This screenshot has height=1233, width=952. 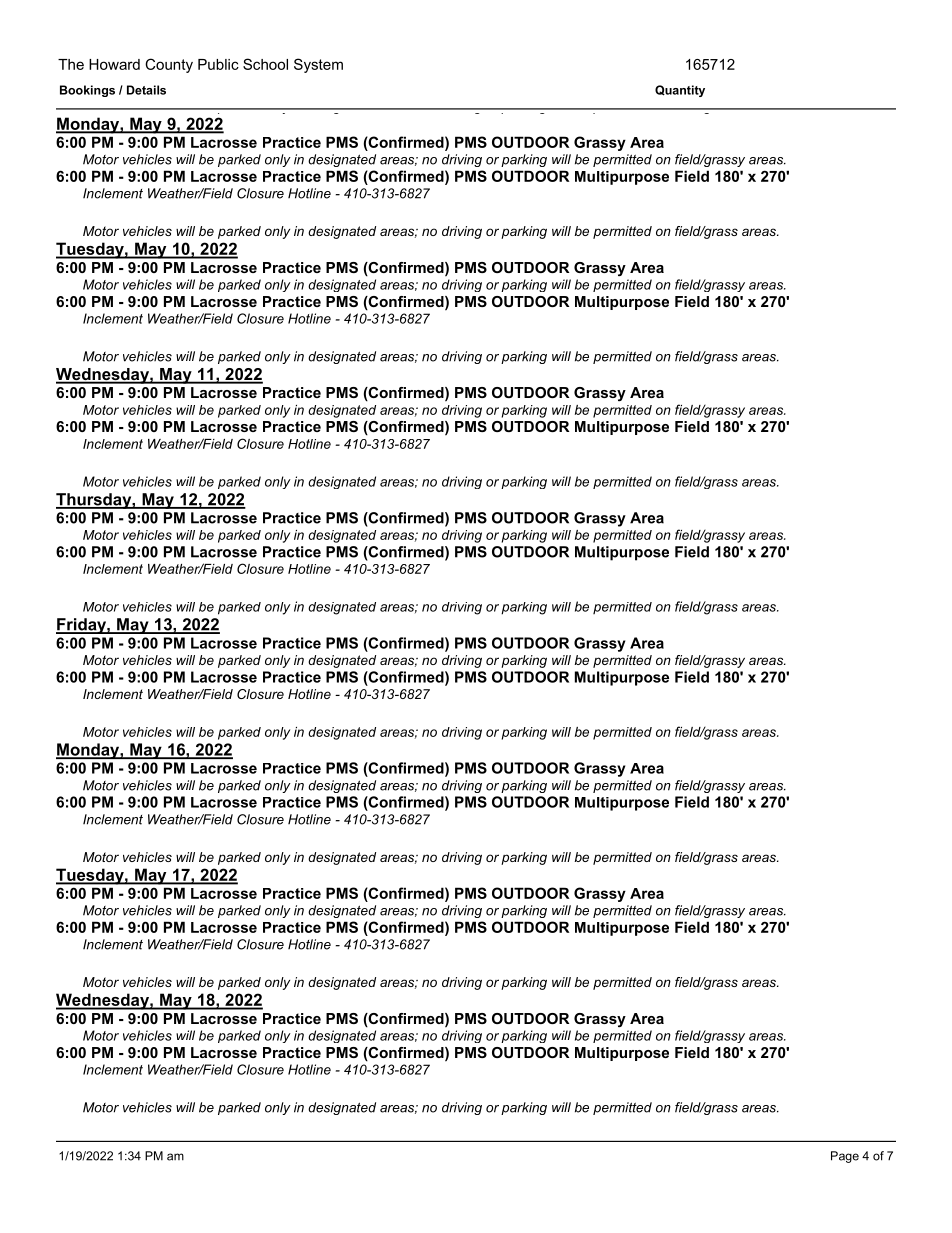 I want to click on Howard, so click(x=114, y=64).
